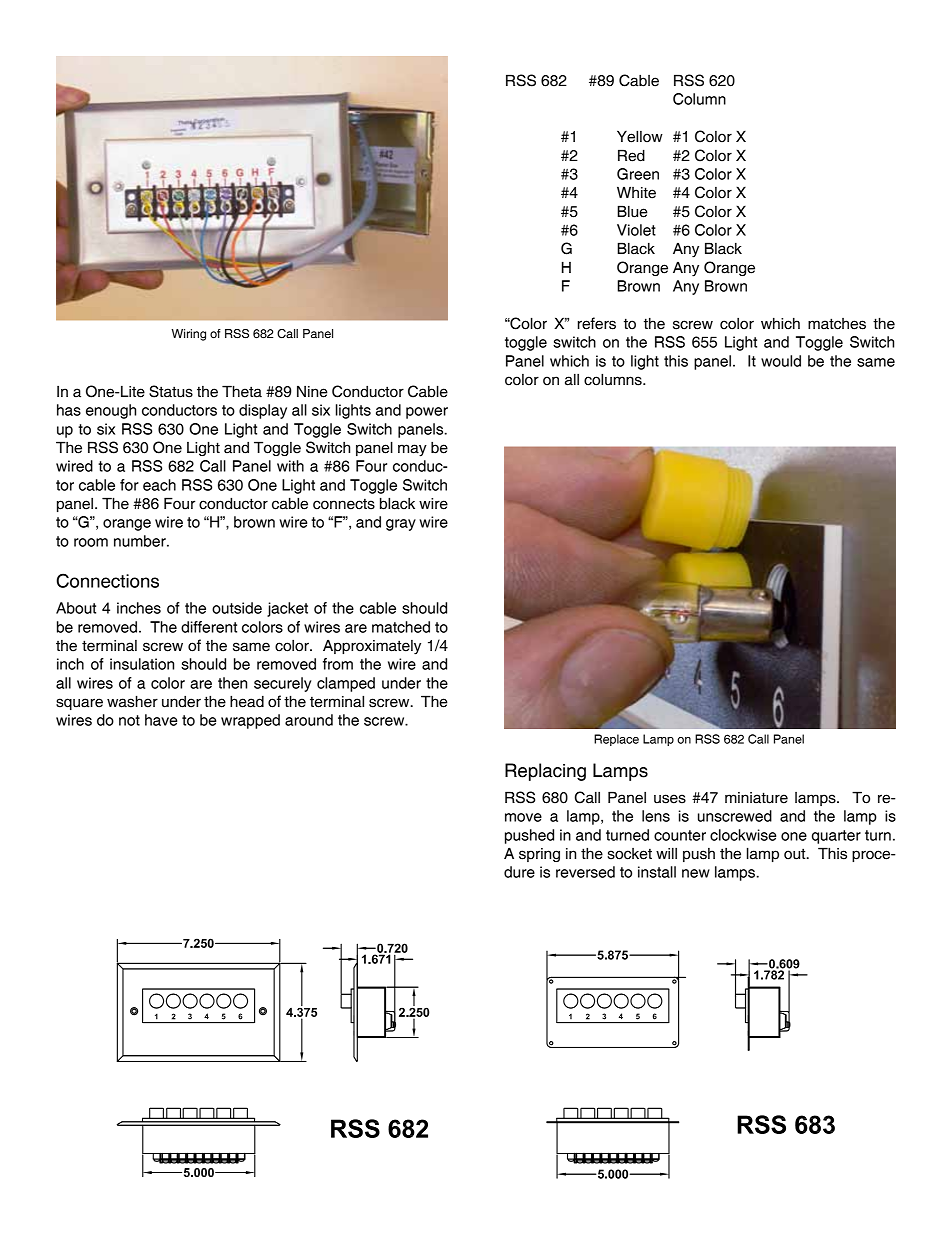  I want to click on not, so click(129, 720).
